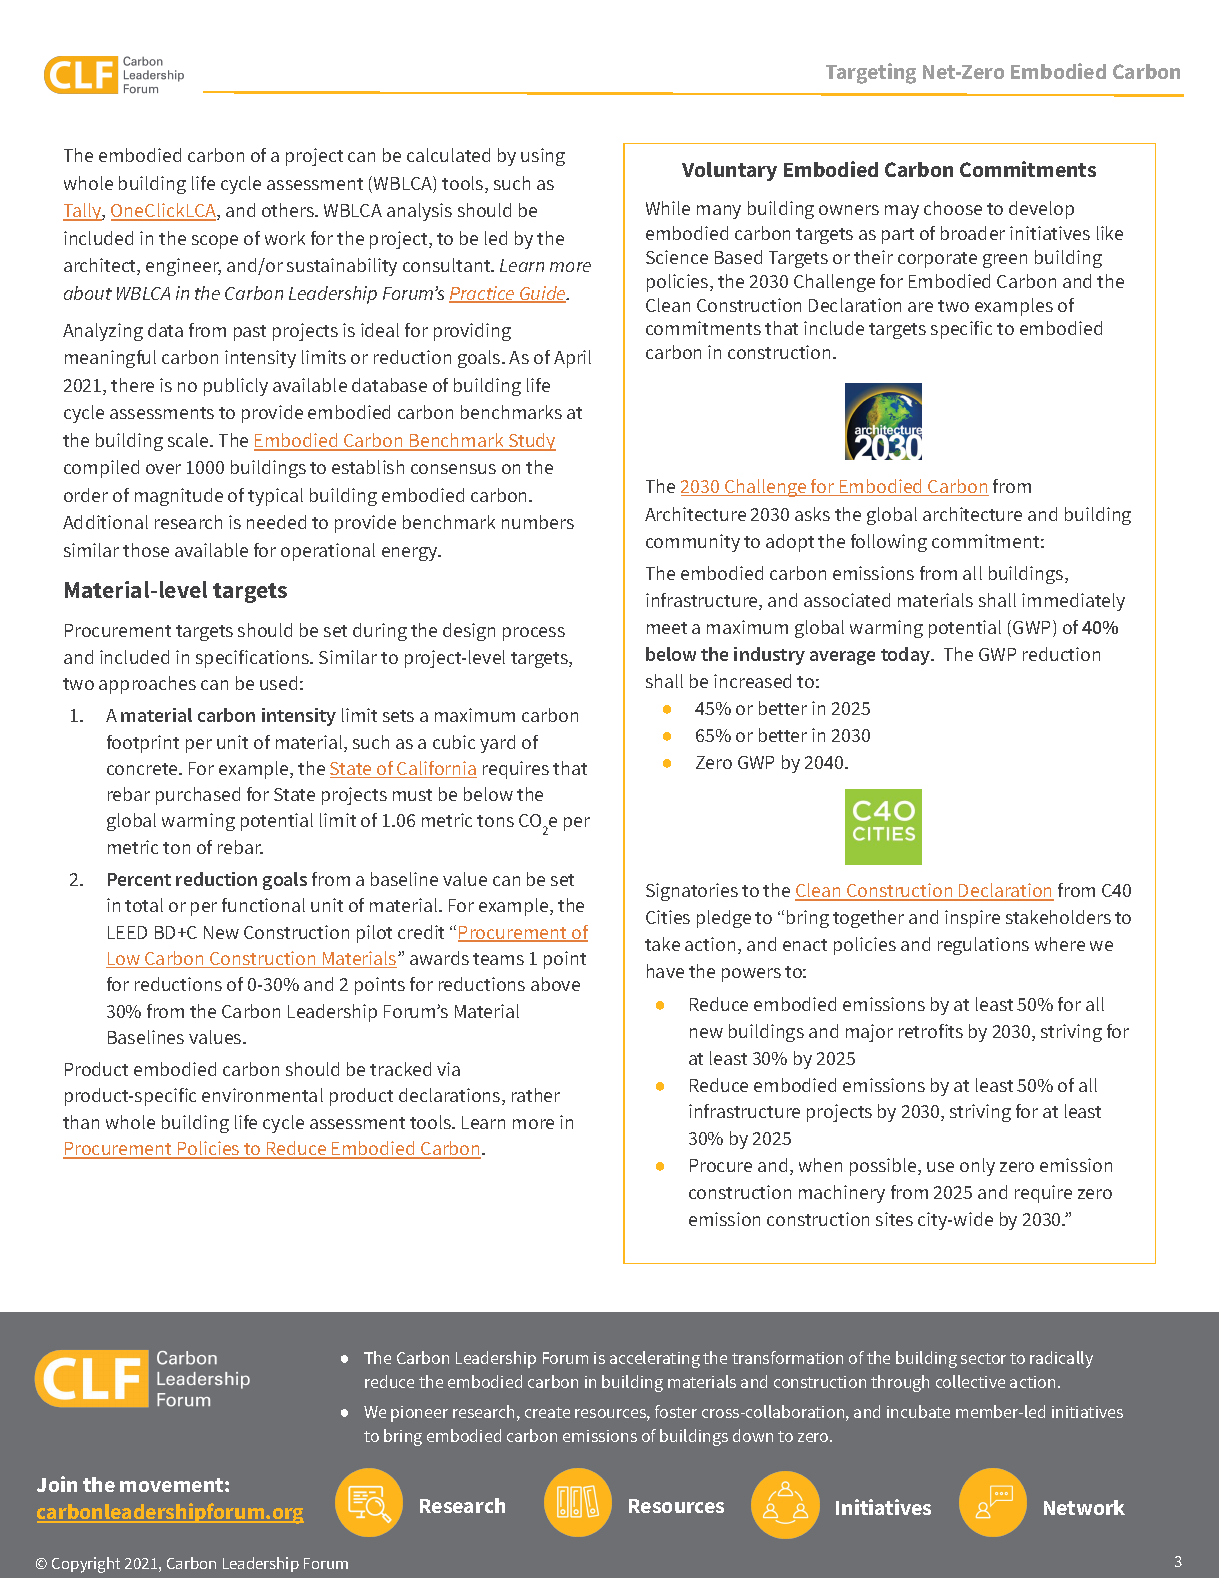 The height and width of the document is (1578, 1219). What do you see at coordinates (871, 73) in the document?
I see `Targeting` at bounding box center [871, 73].
